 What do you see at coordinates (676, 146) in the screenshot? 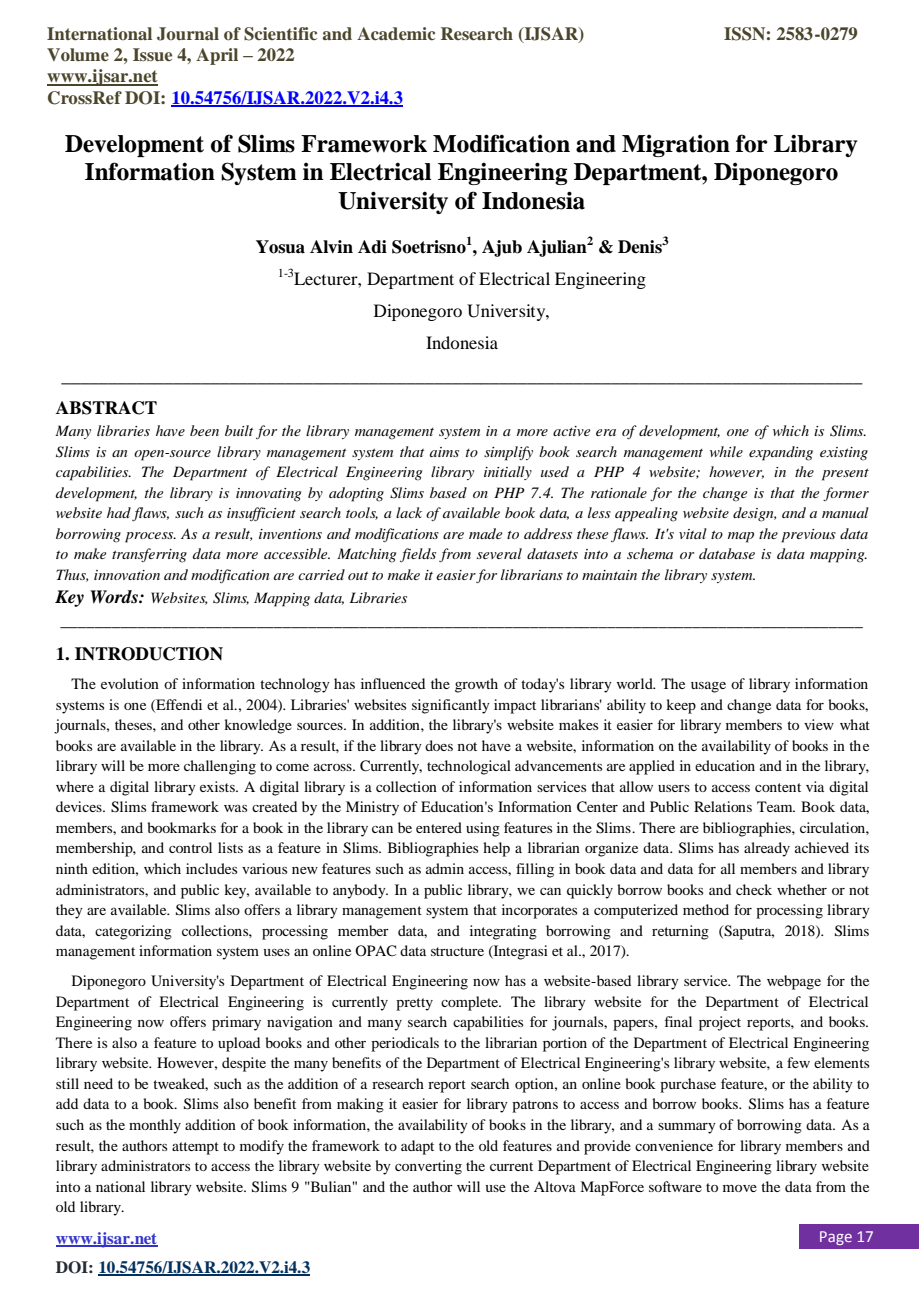
I see `Migration` at bounding box center [676, 146].
